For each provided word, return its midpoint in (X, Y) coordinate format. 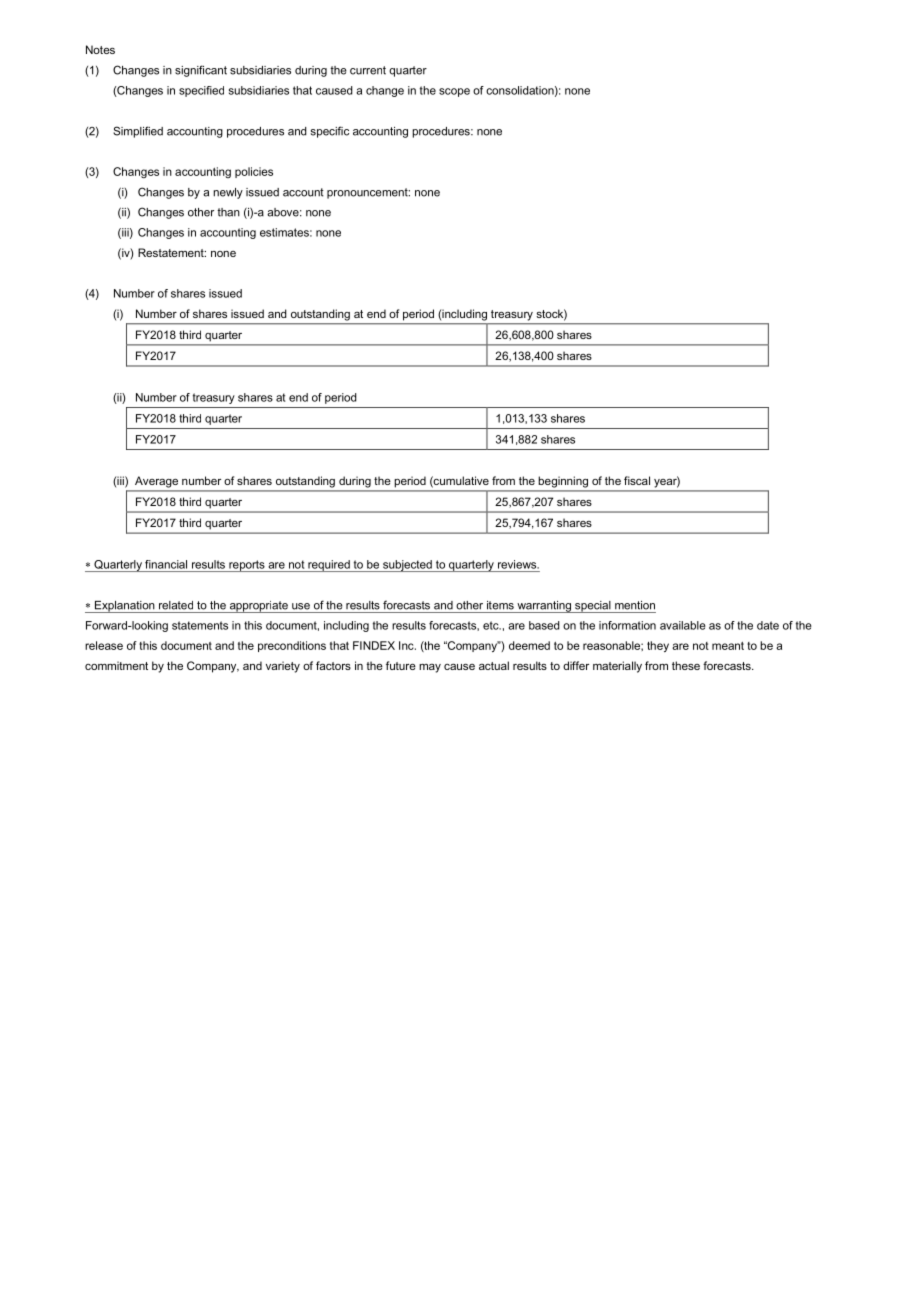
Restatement (172, 252)
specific (330, 132)
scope (454, 92)
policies (254, 172)
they (658, 646)
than (228, 212)
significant (201, 71)
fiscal (637, 480)
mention (635, 605)
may (430, 668)
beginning (563, 482)
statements (200, 625)
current (368, 70)
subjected (407, 566)
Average (156, 482)
